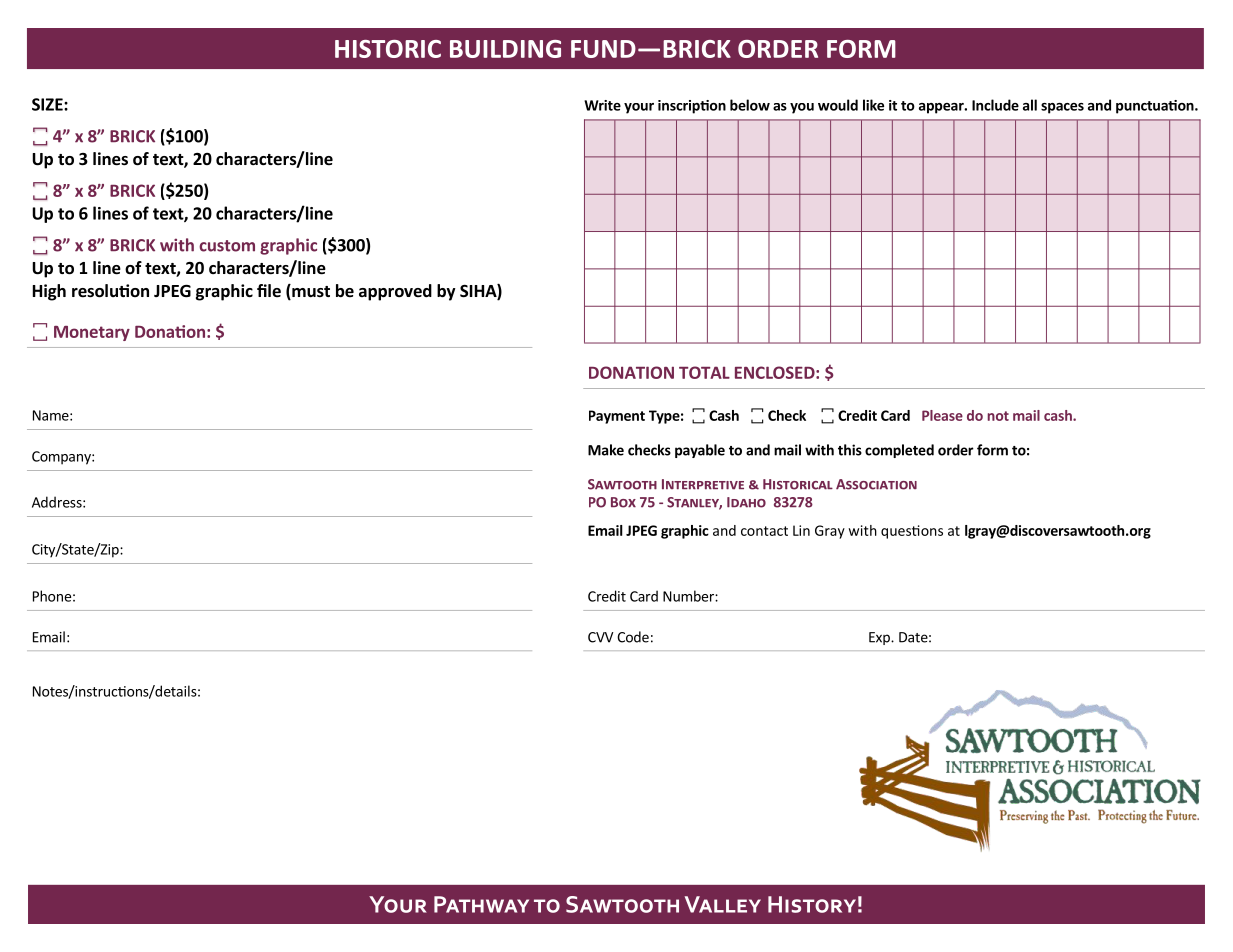  I want to click on SIZE, so click(48, 104).
